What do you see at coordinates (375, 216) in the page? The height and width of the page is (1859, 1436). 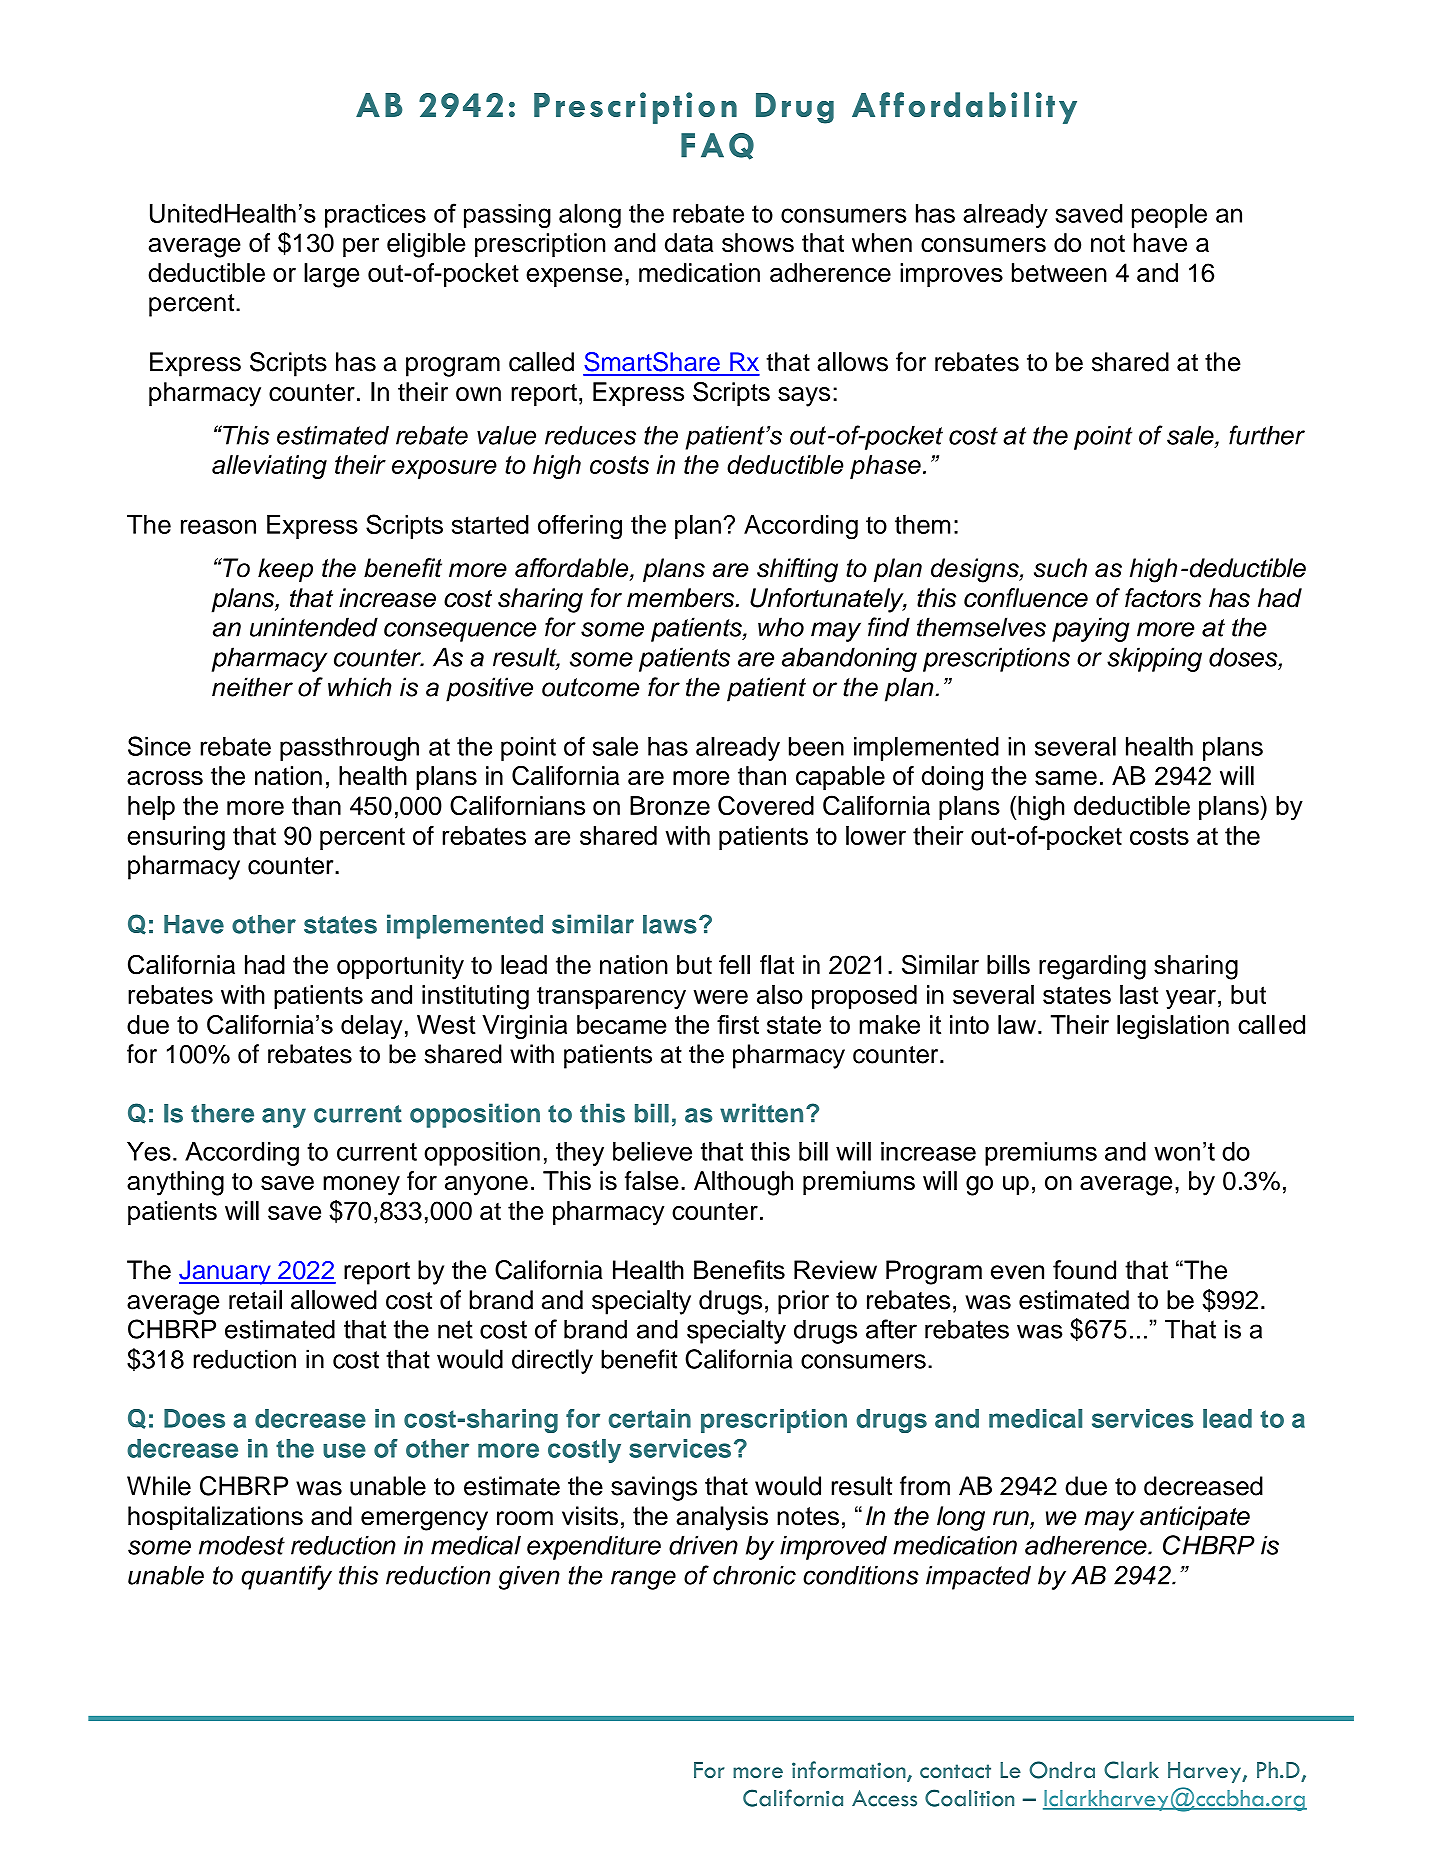 I see `practices` at bounding box center [375, 216].
